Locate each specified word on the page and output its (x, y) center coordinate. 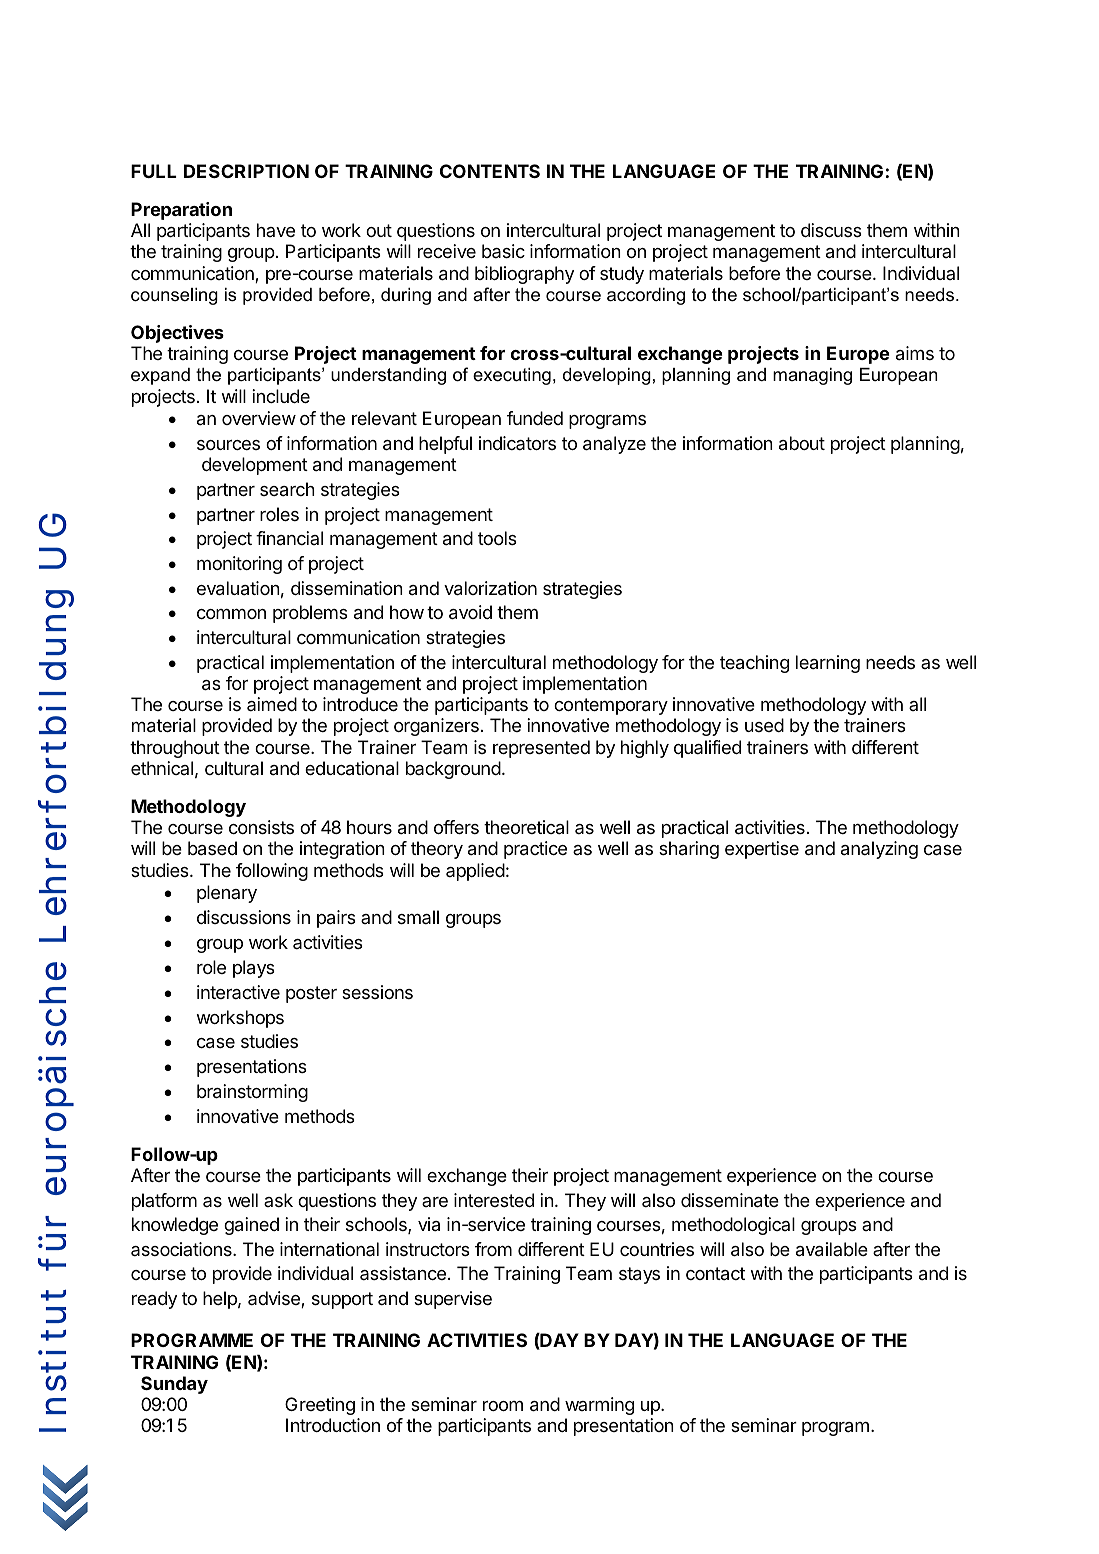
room (503, 1406)
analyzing (879, 850)
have (276, 230)
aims (915, 353)
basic (503, 251)
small (418, 917)
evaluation (238, 588)
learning (828, 664)
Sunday (174, 1385)
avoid (470, 612)
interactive (238, 992)
